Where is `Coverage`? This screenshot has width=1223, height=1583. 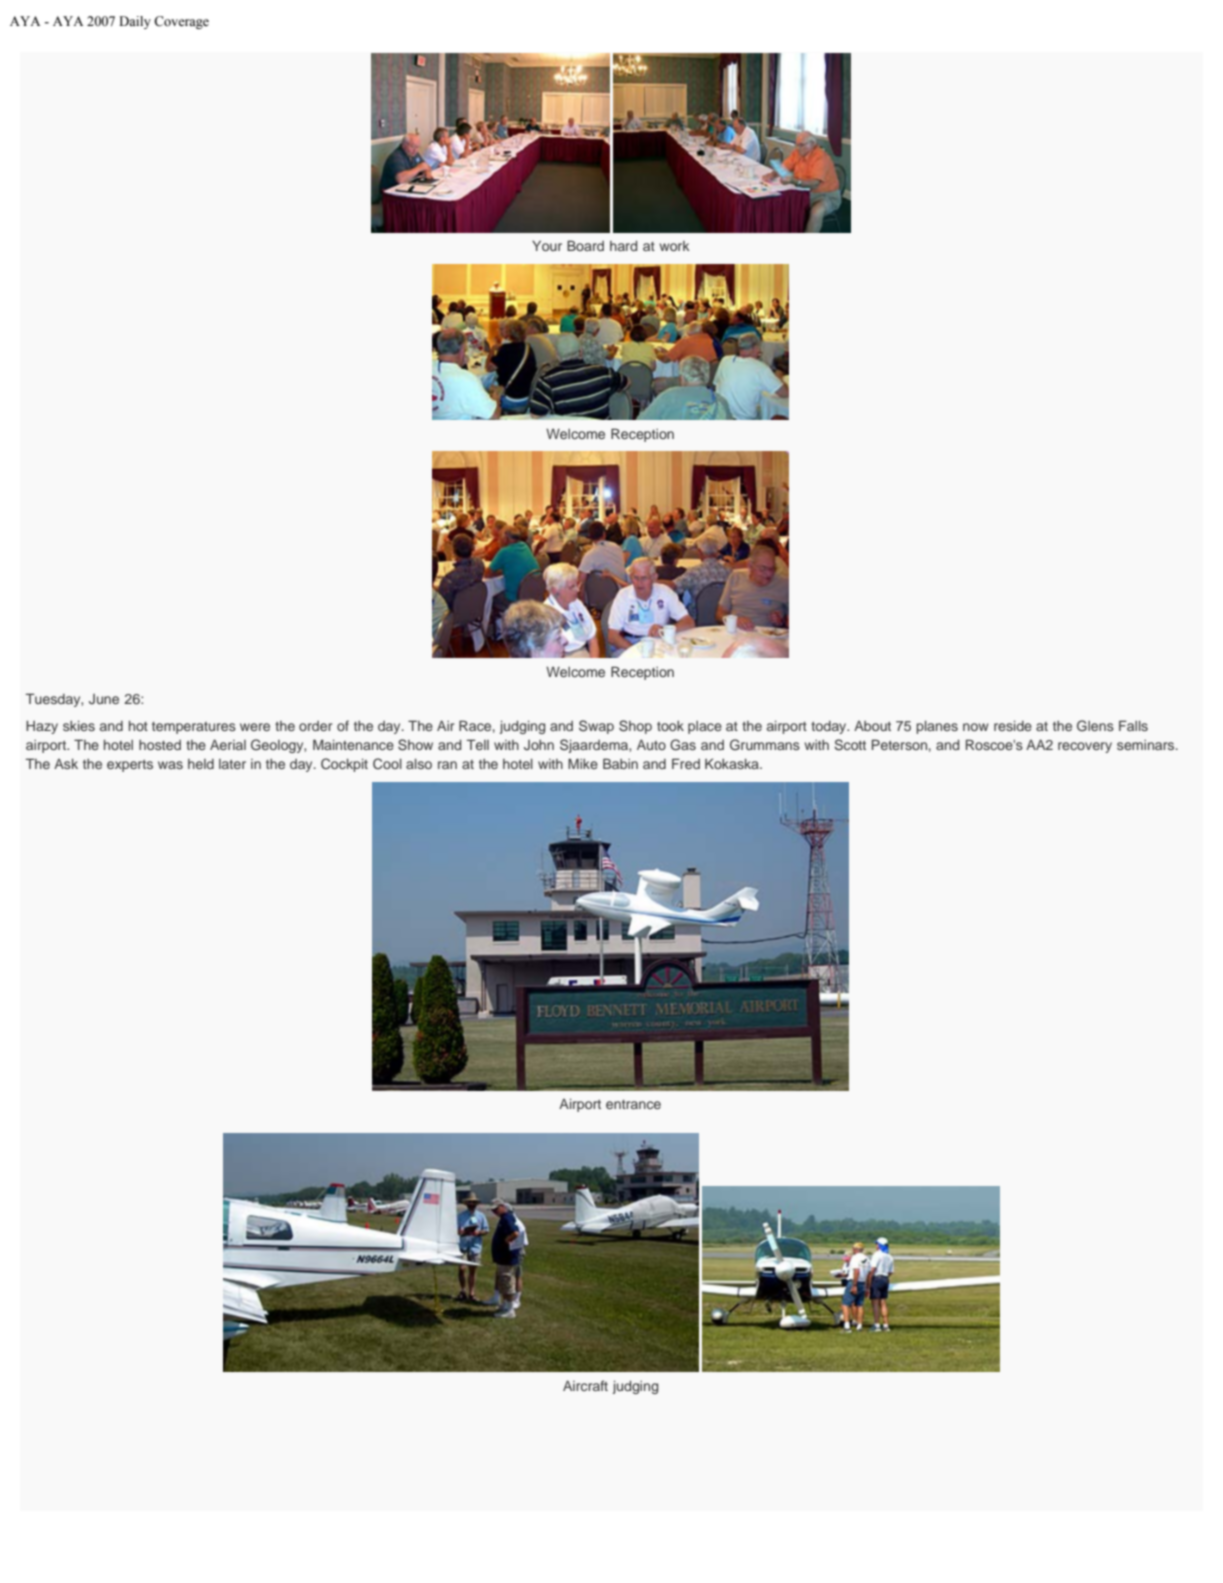 Coverage is located at coordinates (181, 22).
